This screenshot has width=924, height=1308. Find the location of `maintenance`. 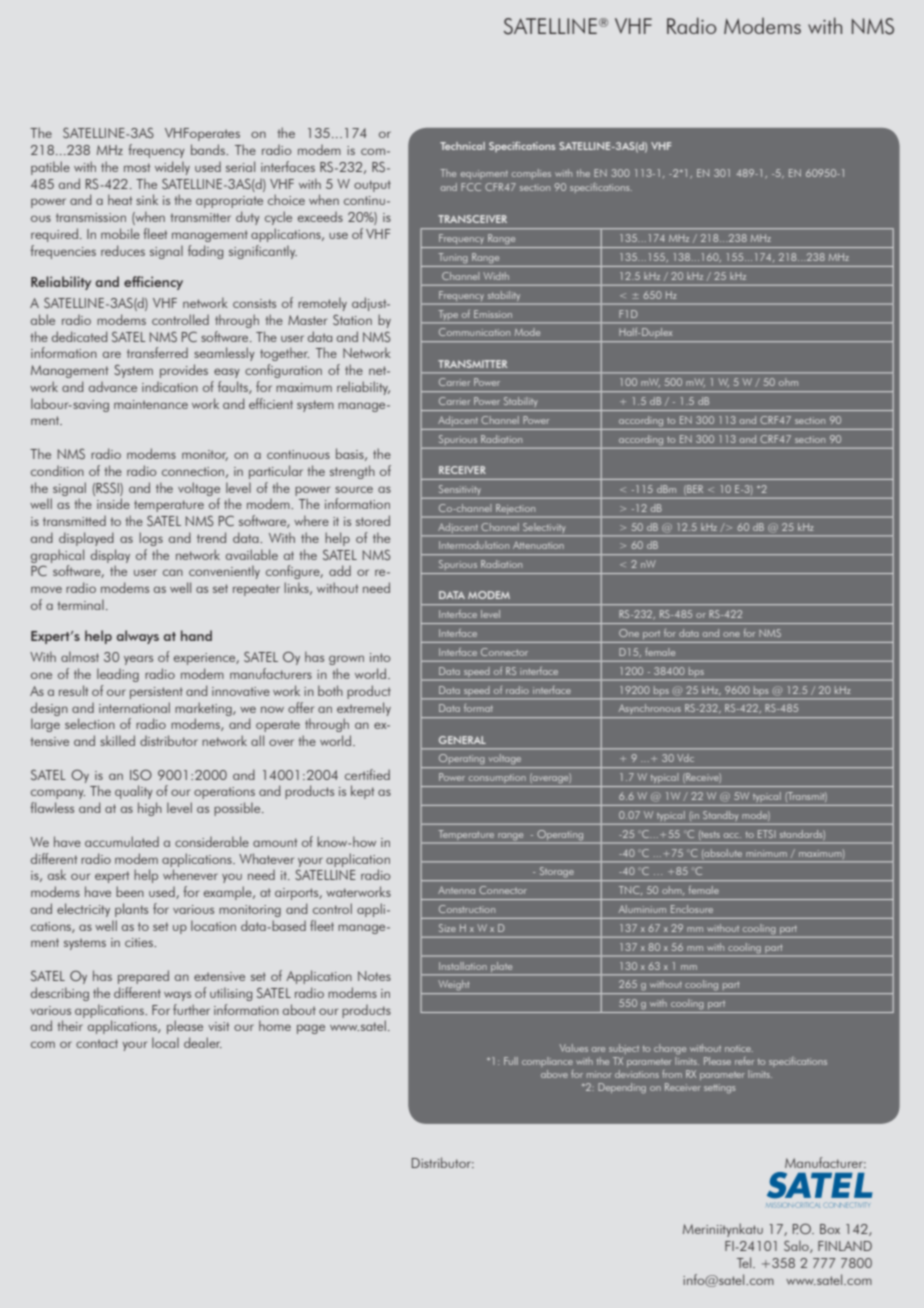

maintenance is located at coordinates (151, 404).
